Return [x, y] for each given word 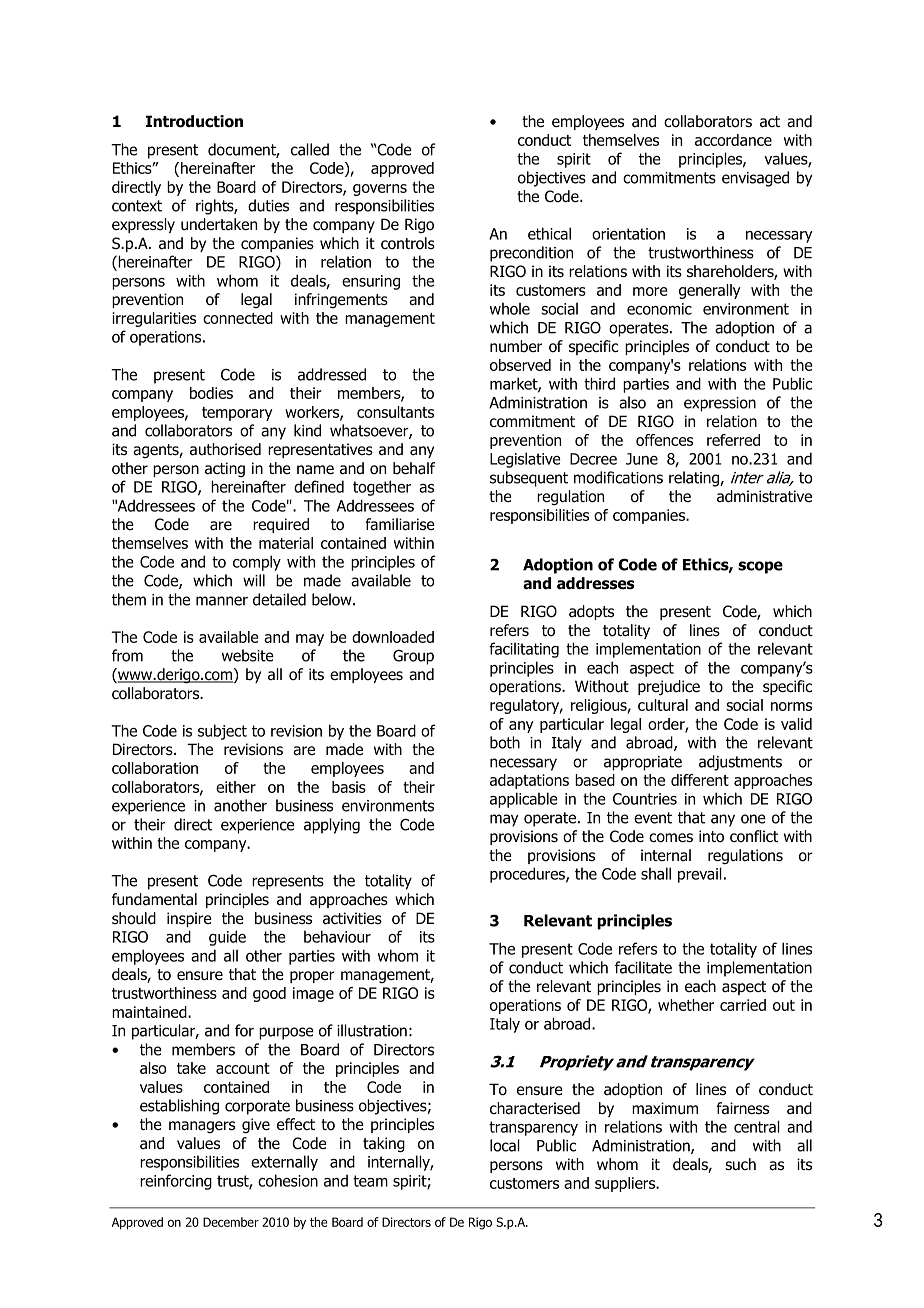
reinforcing [176, 1182]
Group [413, 657]
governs [380, 190]
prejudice [669, 687]
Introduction [194, 121]
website [248, 655]
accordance [733, 140]
